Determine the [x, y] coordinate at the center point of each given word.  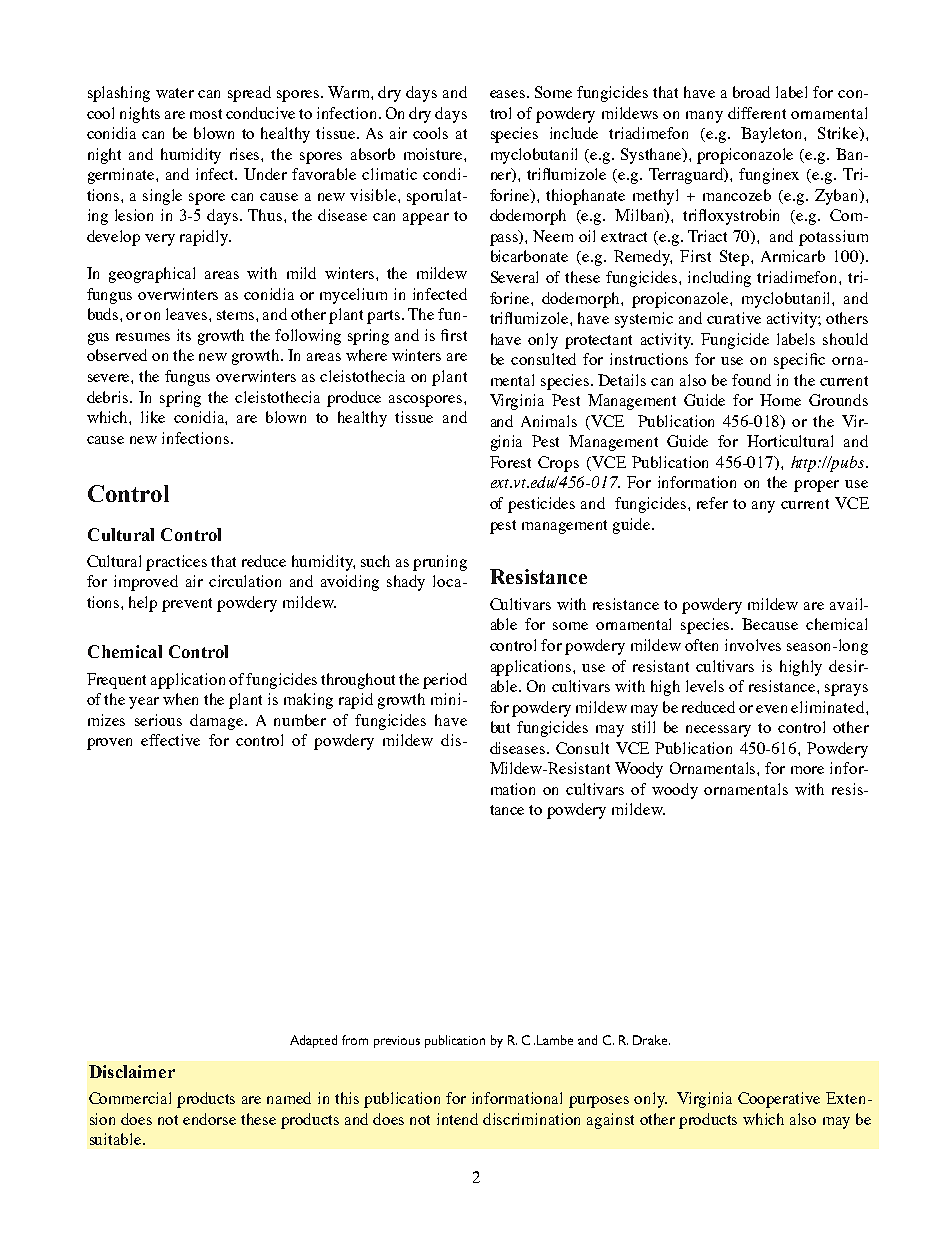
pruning [440, 563]
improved [146, 583]
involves [753, 645]
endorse [209, 1119]
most [206, 114]
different [757, 113]
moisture [434, 154]
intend [457, 1119]
